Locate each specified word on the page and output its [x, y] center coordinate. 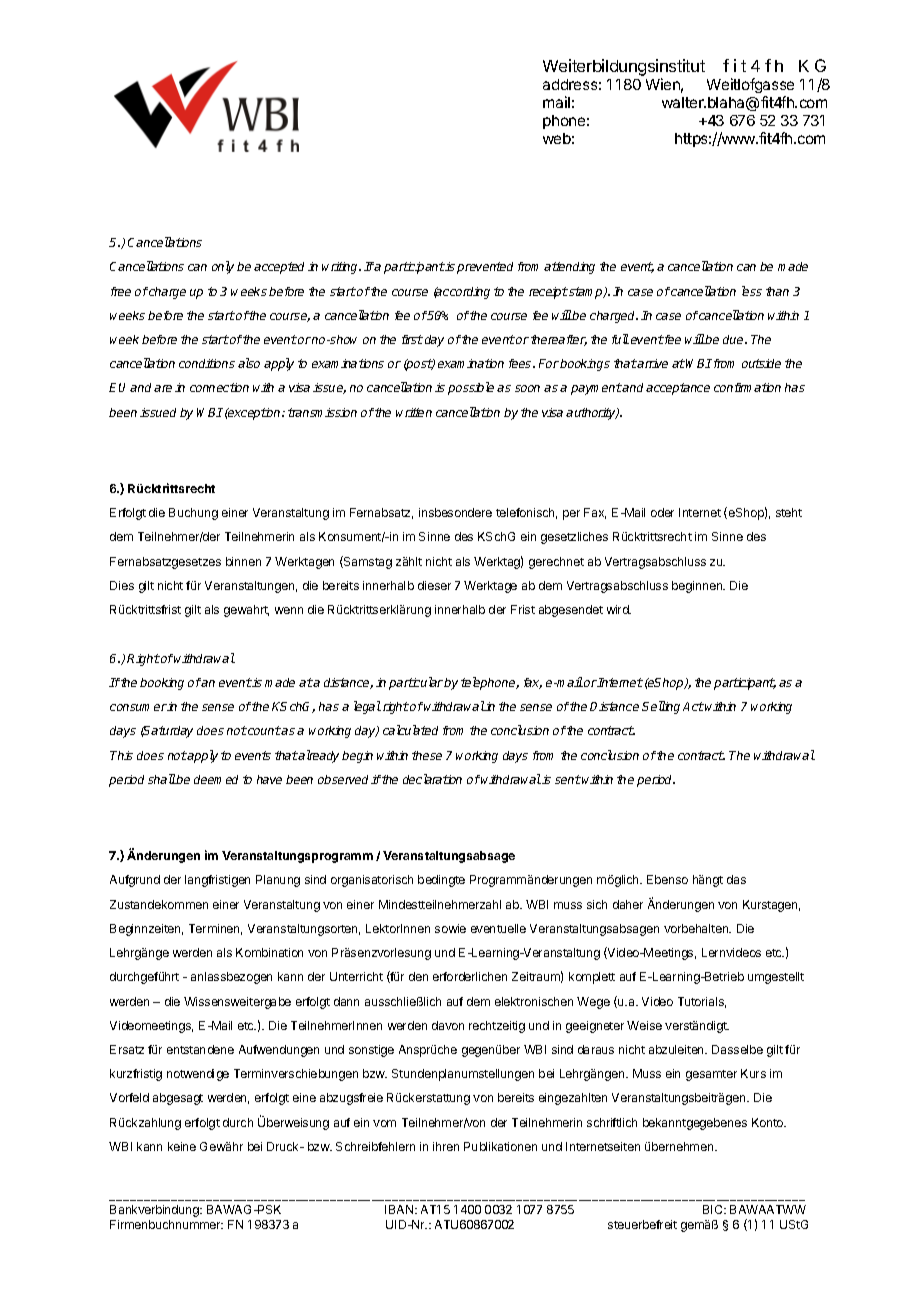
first [412, 339]
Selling [661, 707]
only [223, 267]
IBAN [400, 1209]
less [752, 291]
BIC [714, 1209]
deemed [216, 779]
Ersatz [127, 1049]
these [427, 755]
